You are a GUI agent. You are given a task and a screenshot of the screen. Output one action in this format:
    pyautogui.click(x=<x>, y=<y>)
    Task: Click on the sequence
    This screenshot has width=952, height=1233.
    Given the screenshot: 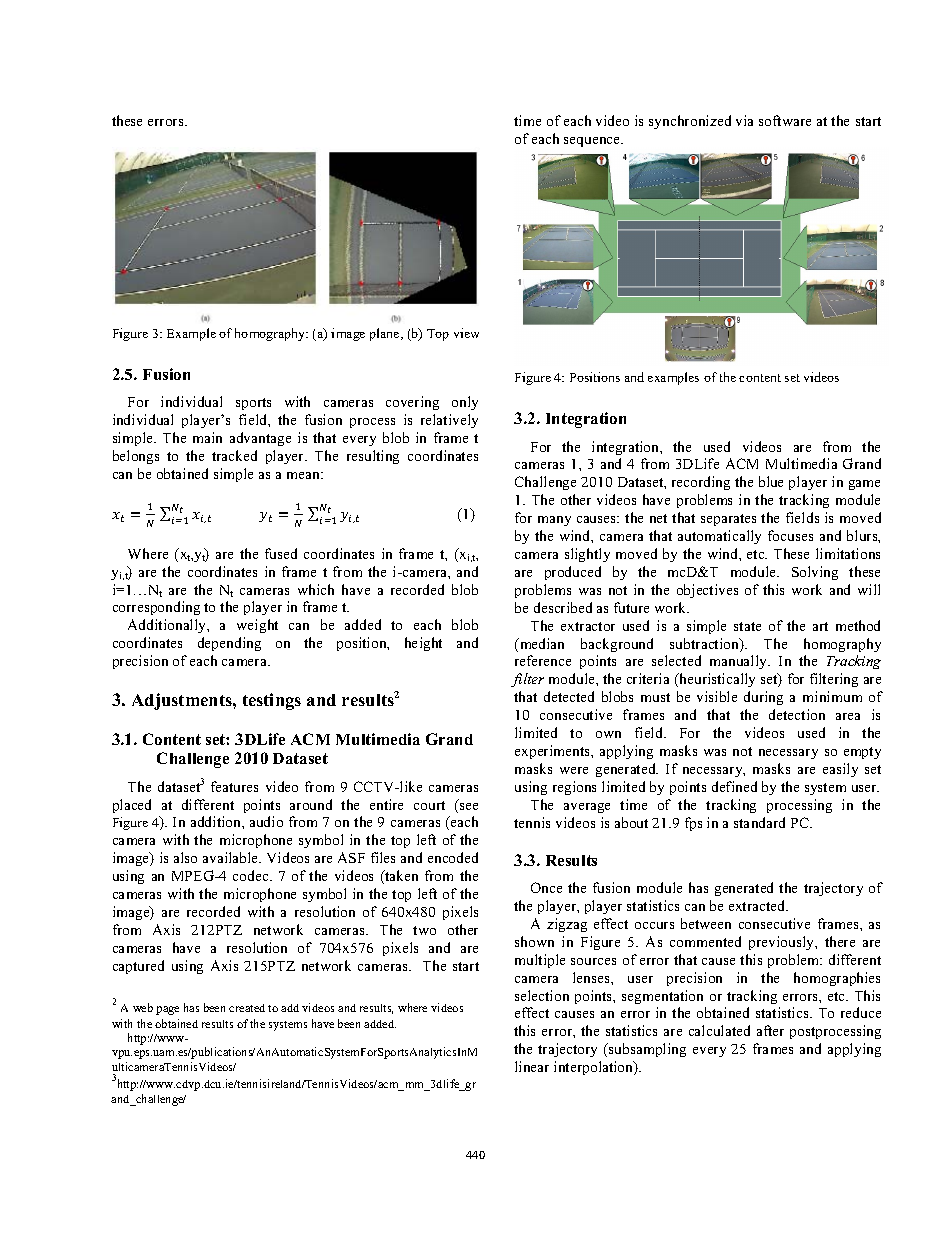 What is the action you would take?
    pyautogui.click(x=593, y=142)
